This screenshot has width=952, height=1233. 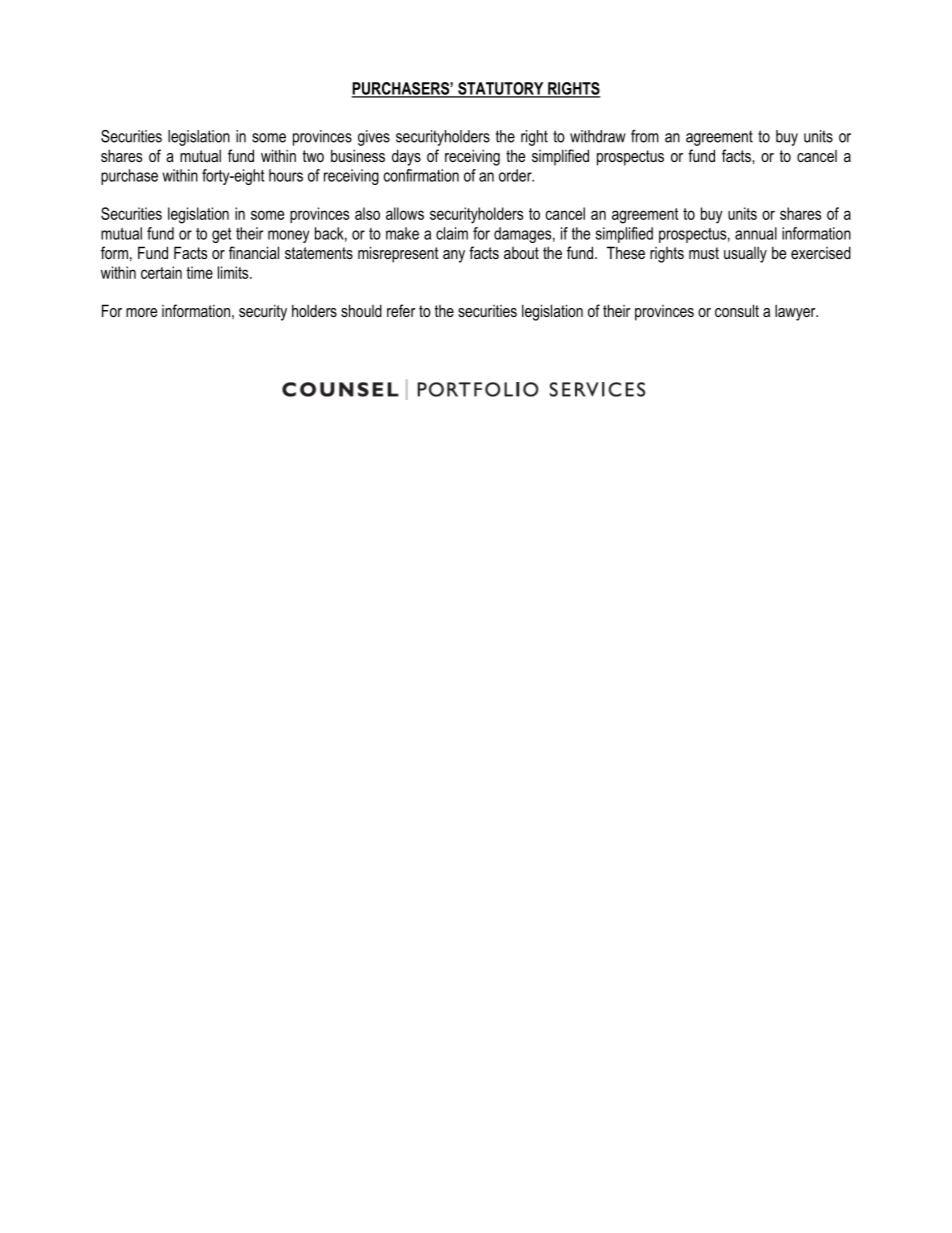 What do you see at coordinates (406, 157) in the screenshot?
I see `days` at bounding box center [406, 157].
